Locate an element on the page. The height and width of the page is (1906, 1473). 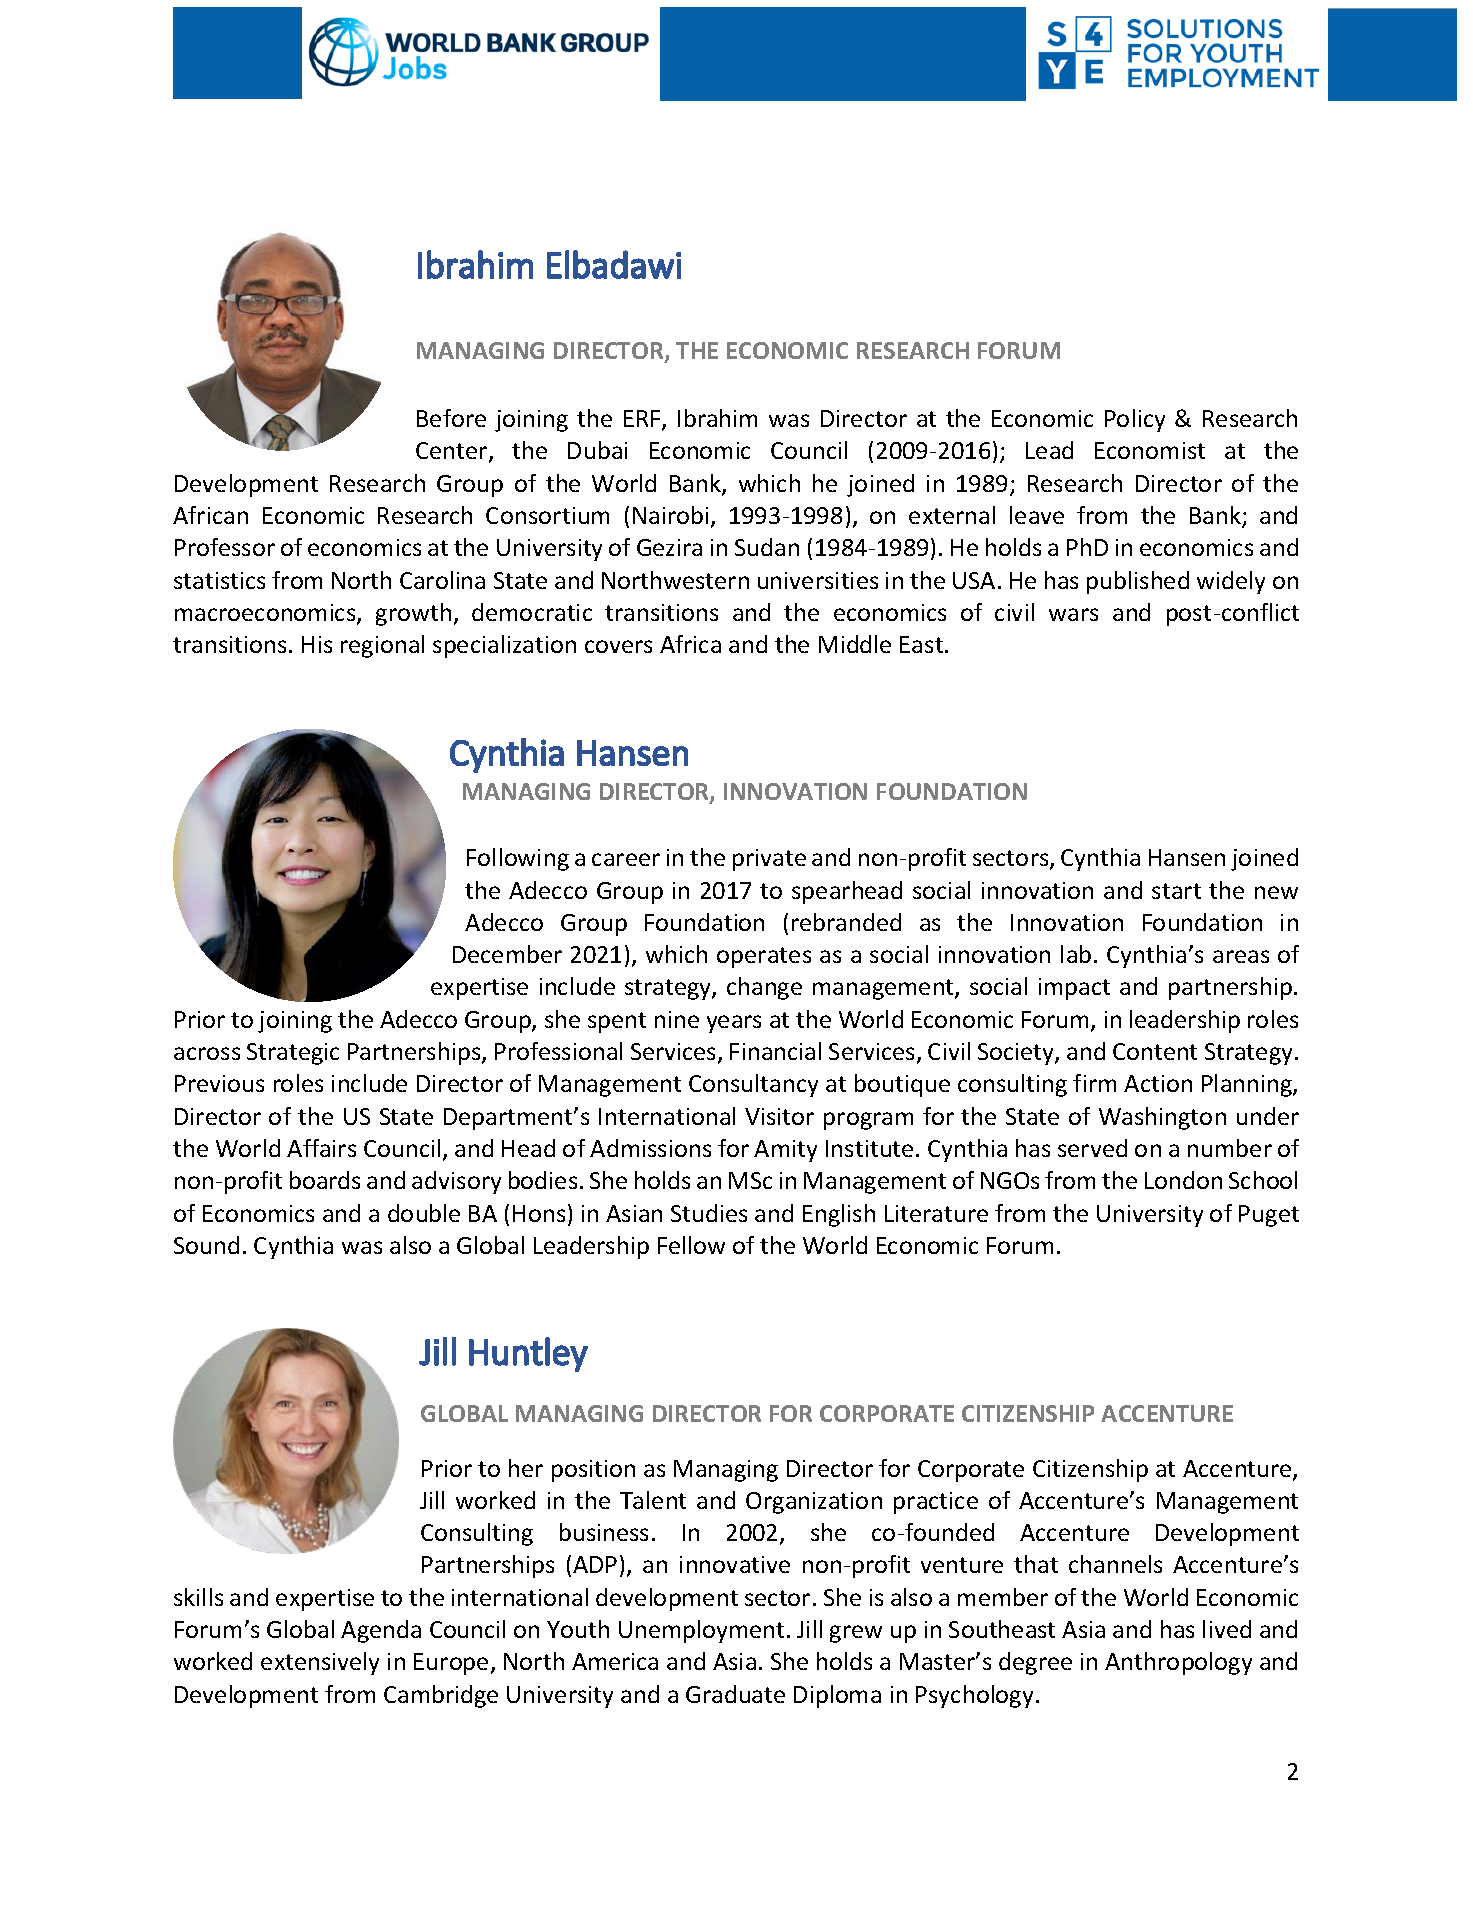
Content is located at coordinates (1155, 1051).
